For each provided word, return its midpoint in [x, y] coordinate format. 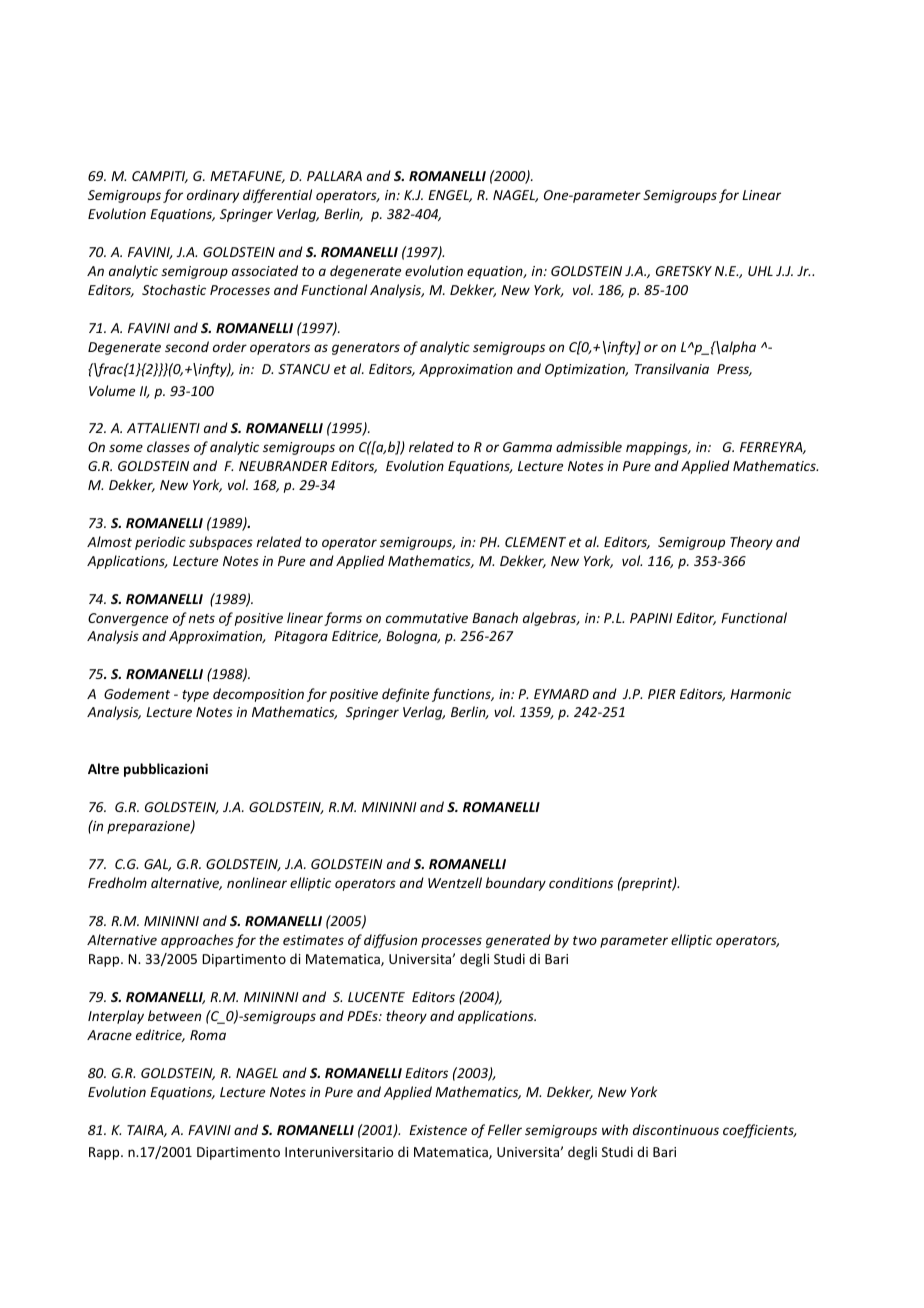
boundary [515, 884]
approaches [197, 941]
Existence [438, 1130]
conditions [581, 882]
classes [168, 446]
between [174, 1015]
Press [734, 370]
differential [277, 196]
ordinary [213, 196]
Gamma [527, 447]
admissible [589, 446]
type [195, 696]
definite [405, 695]
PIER [662, 694]
